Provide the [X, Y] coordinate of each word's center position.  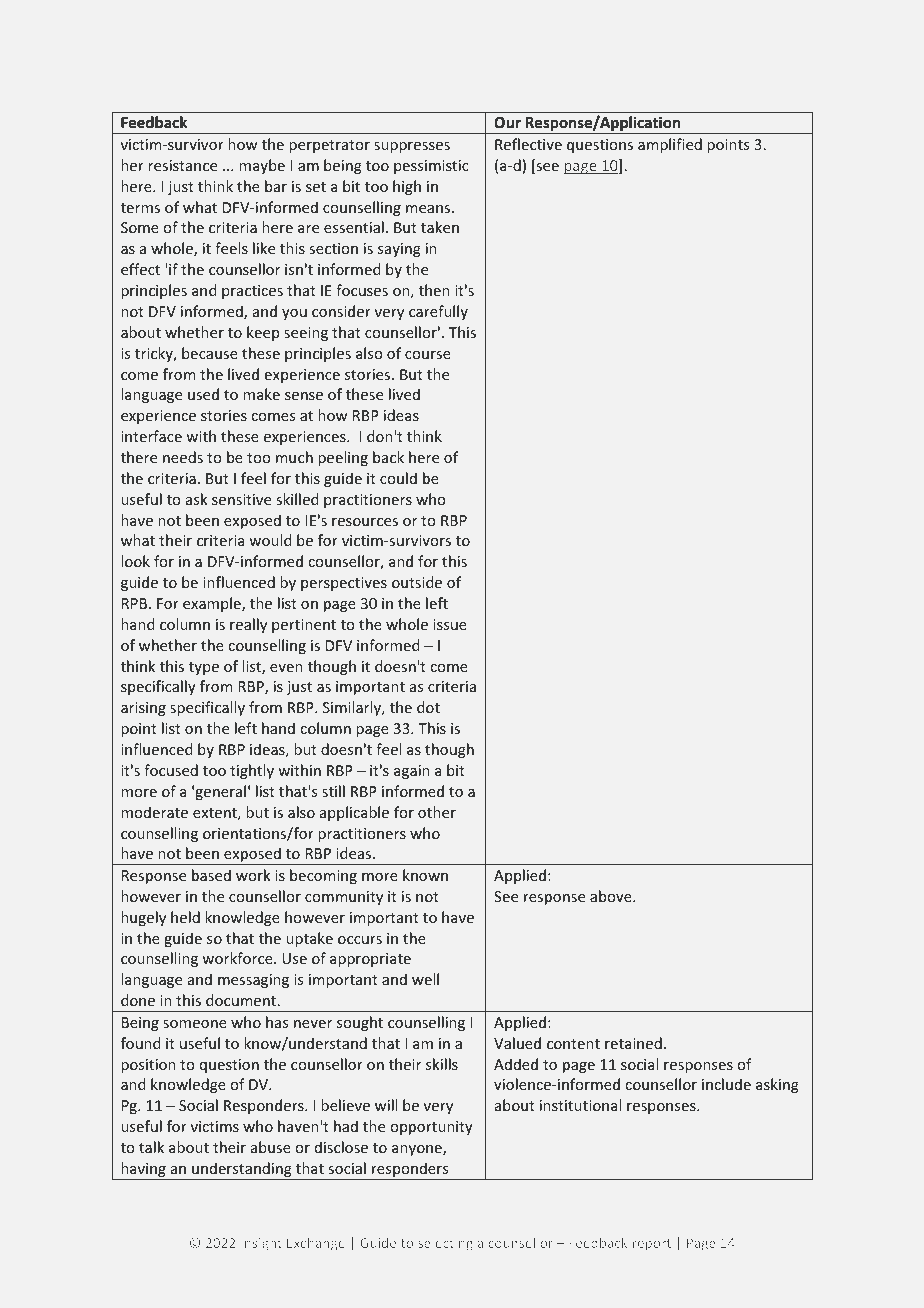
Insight [261, 1244]
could [398, 478]
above [612, 896]
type [204, 668]
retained [633, 1043]
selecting [445, 1244]
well [425, 979]
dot [428, 707]
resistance [182, 165]
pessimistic [431, 167]
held [185, 917]
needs [183, 457]
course [428, 355]
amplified [670, 145]
